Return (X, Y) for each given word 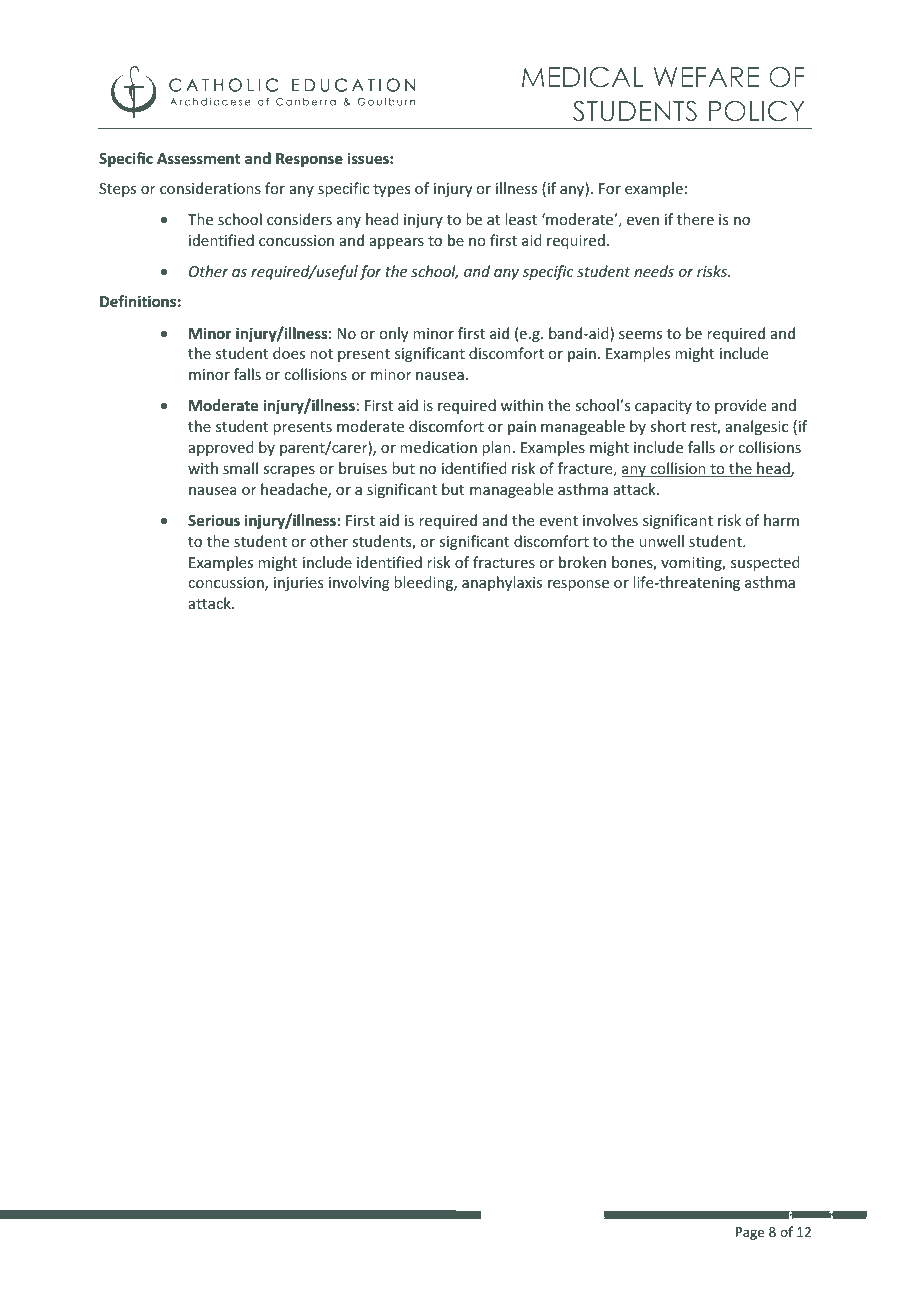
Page (750, 1233)
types (391, 190)
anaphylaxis (502, 583)
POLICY (756, 111)
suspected (765, 563)
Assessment (198, 158)
